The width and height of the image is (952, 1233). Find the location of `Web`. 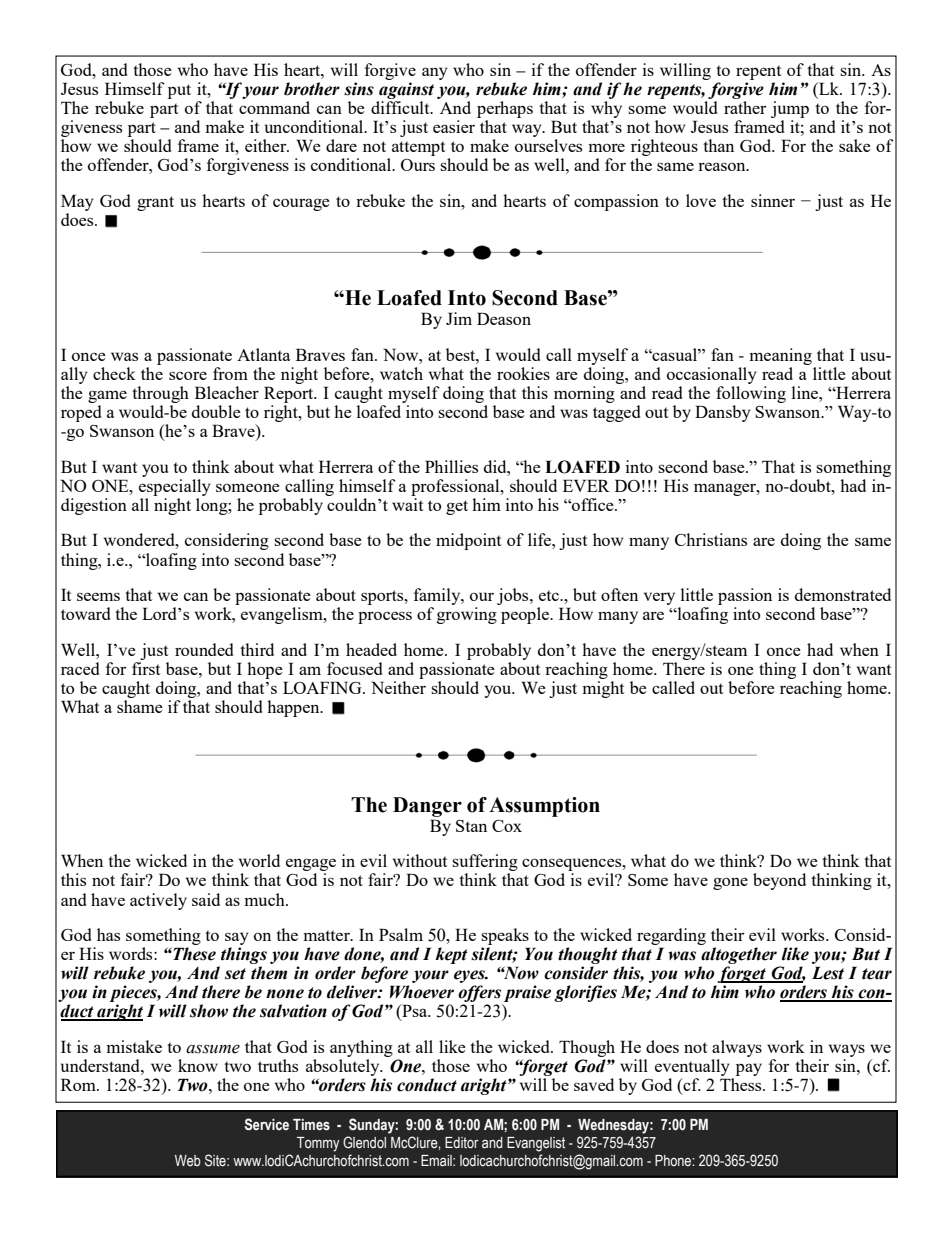

Web is located at coordinates (188, 1161).
